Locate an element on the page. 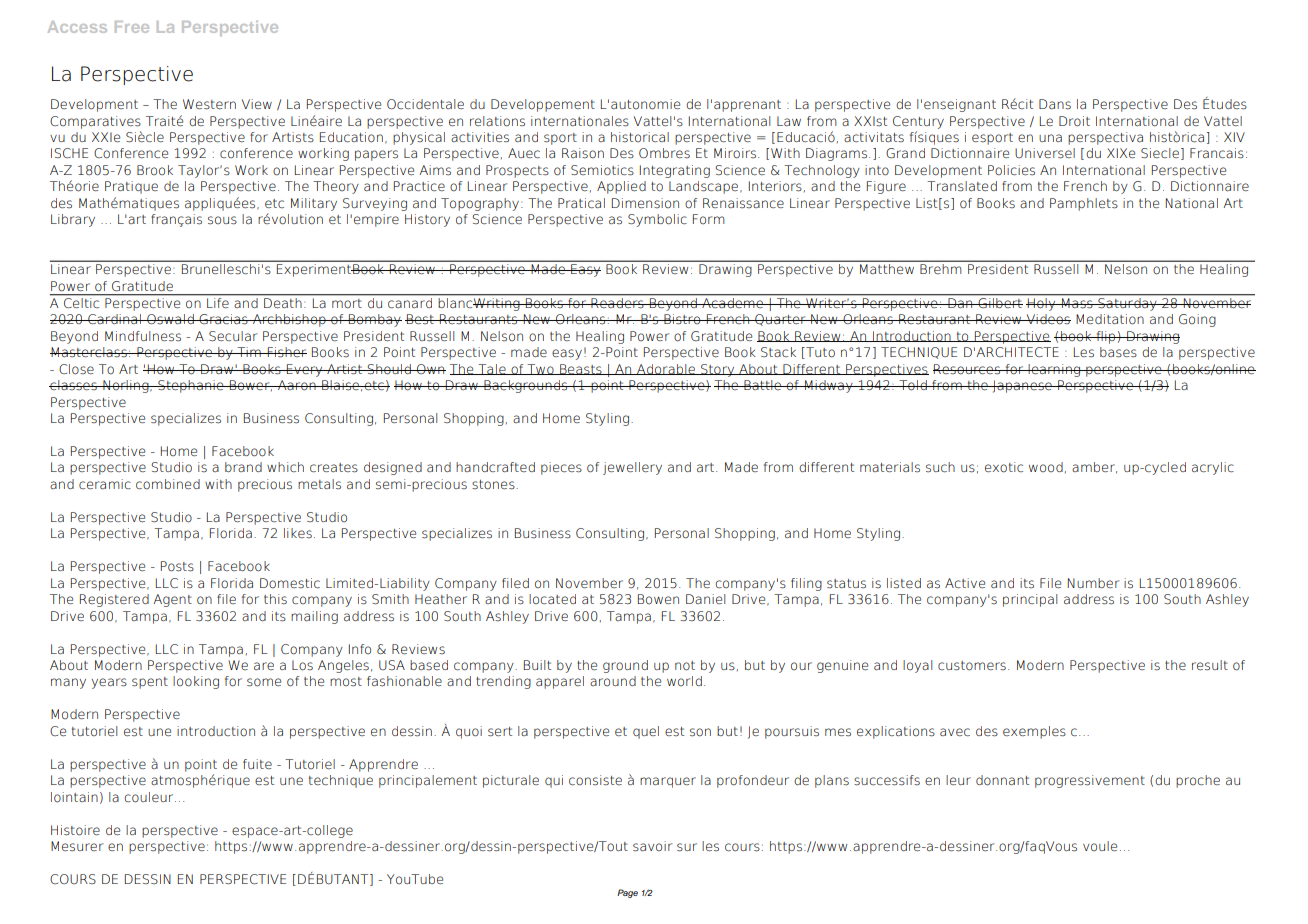 This document has height=924, width=1308. wood is located at coordinates (1046, 467).
